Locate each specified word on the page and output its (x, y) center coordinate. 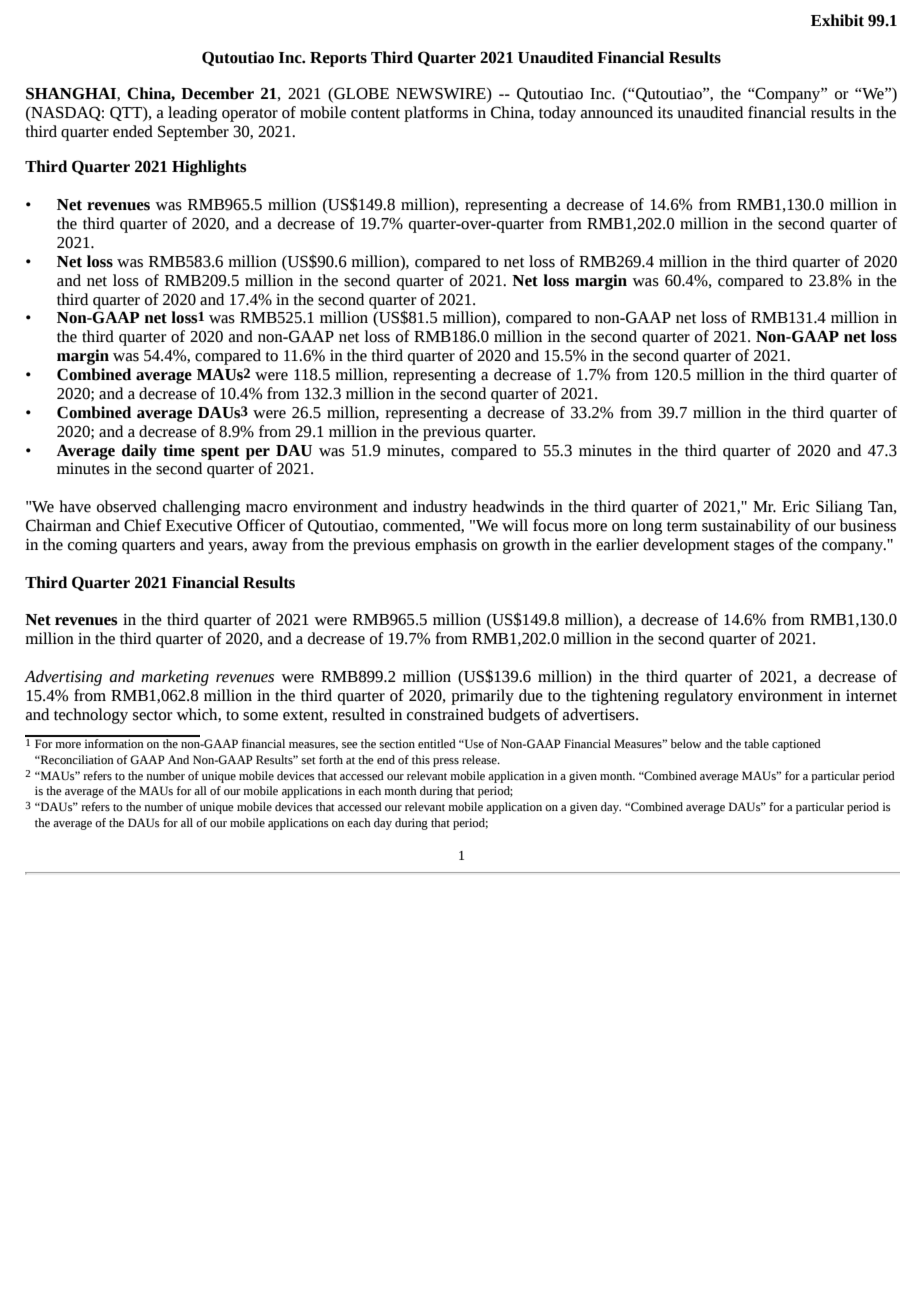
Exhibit (837, 20)
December (217, 93)
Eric (795, 507)
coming (92, 546)
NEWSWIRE (442, 94)
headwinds (508, 506)
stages (754, 547)
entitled (437, 744)
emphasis (446, 546)
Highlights (209, 168)
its (665, 113)
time (179, 450)
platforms (436, 114)
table (756, 744)
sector (153, 716)
